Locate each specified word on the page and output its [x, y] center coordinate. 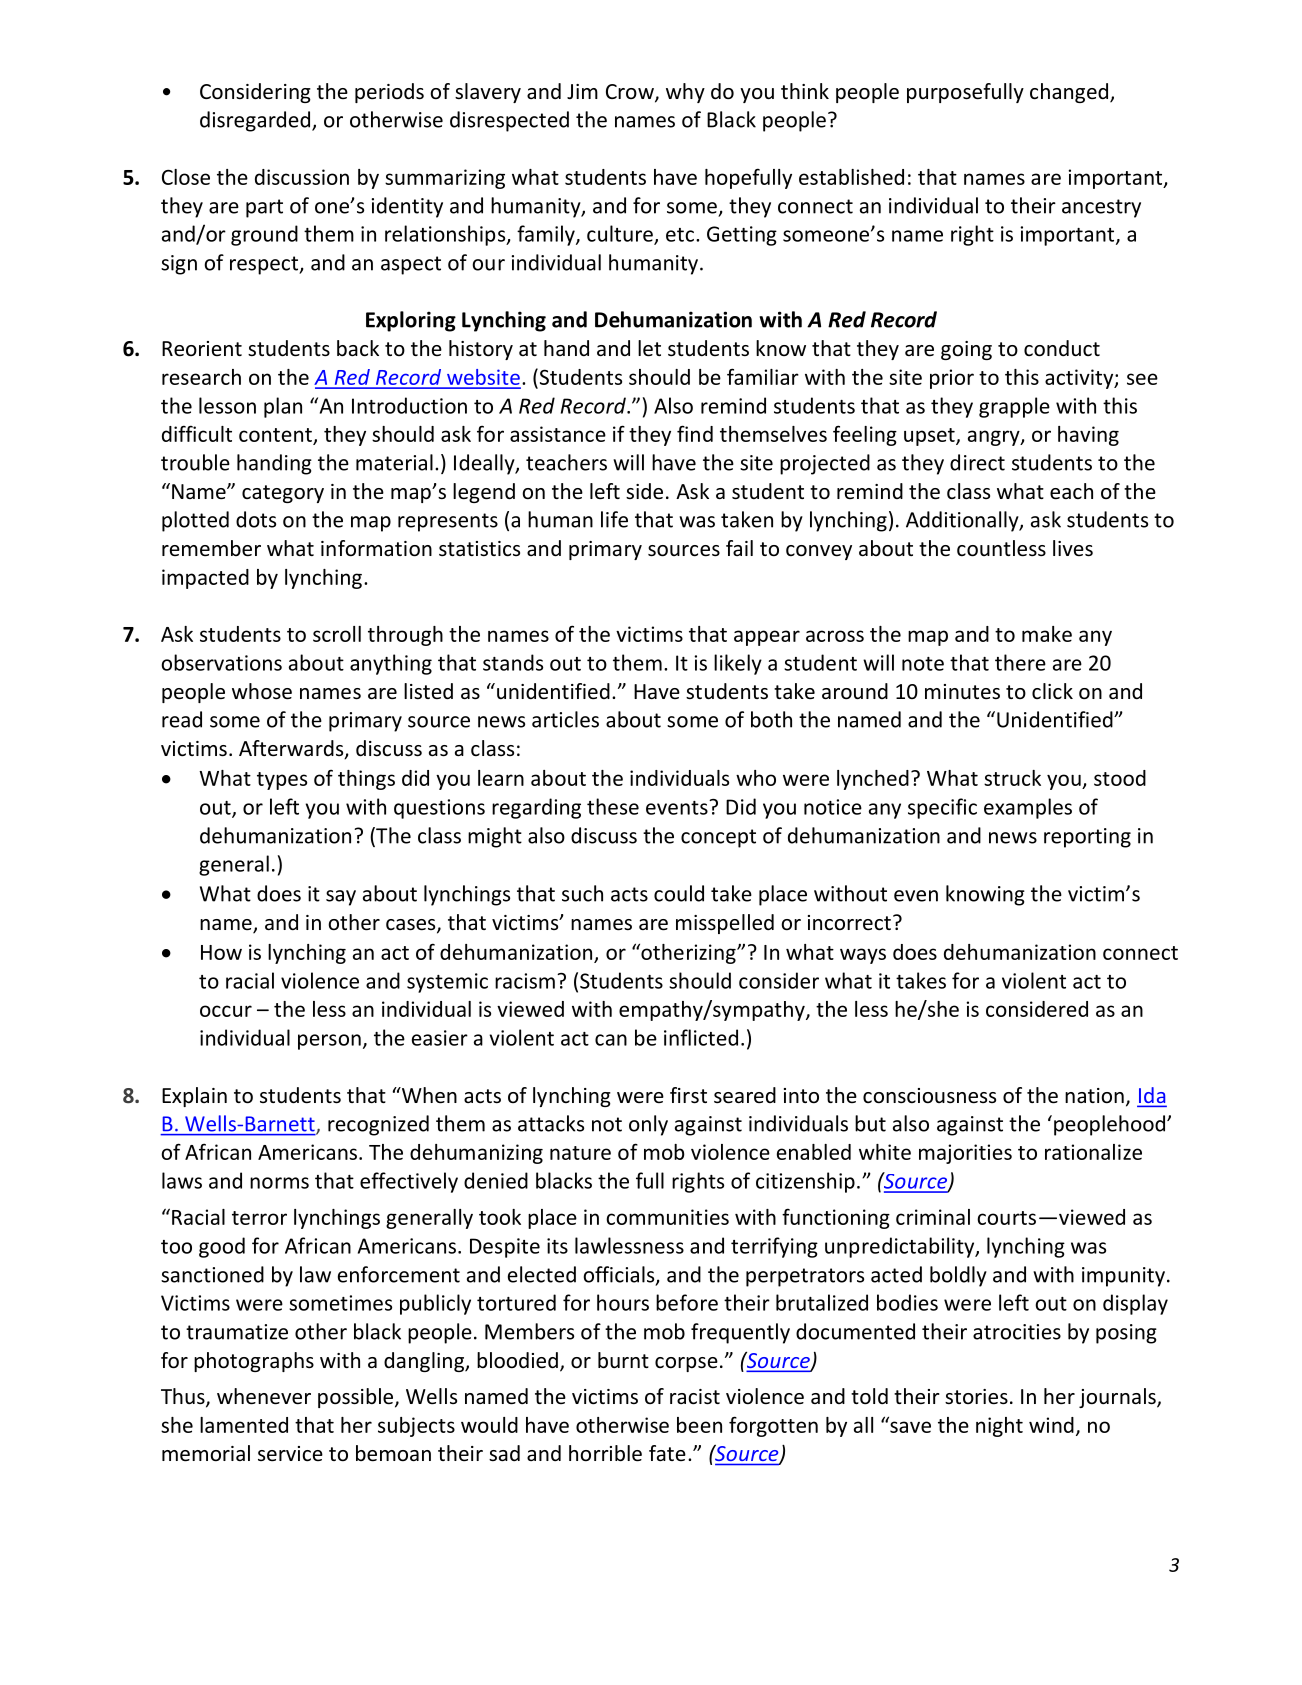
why [685, 93]
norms [279, 1183]
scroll [337, 634]
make [1047, 634]
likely [738, 664]
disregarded [256, 121]
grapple [1014, 407]
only [648, 1125]
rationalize [1093, 1152]
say [341, 898]
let [649, 348]
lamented [244, 1425]
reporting [1087, 838]
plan [283, 407]
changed [1070, 93]
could [679, 893]
